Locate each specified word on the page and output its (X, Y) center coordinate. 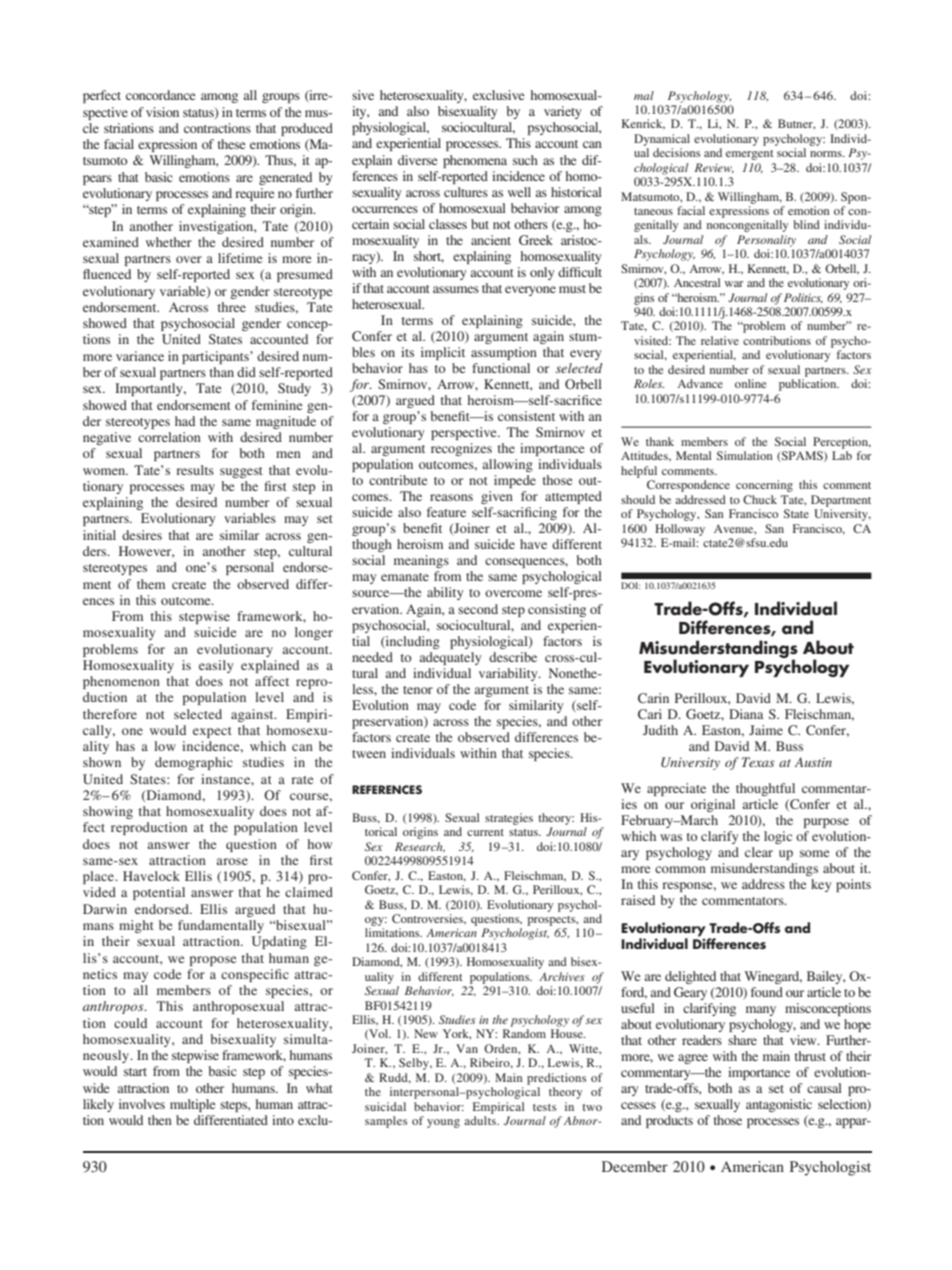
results (195, 470)
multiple (192, 1105)
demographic (194, 763)
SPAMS (802, 456)
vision (162, 112)
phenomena (475, 161)
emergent (750, 155)
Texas (758, 762)
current (485, 832)
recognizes (461, 449)
